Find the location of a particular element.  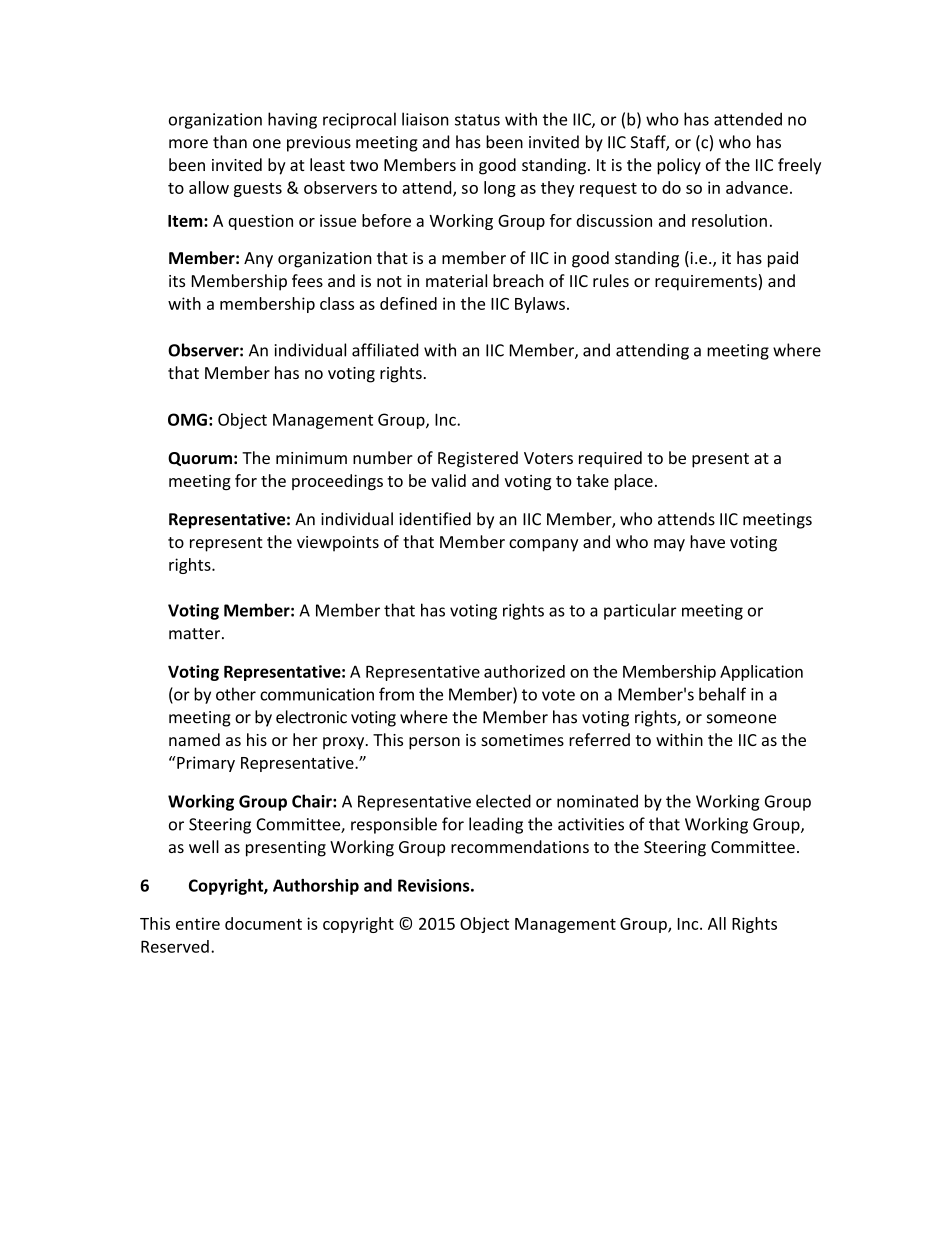

class is located at coordinates (337, 303).
